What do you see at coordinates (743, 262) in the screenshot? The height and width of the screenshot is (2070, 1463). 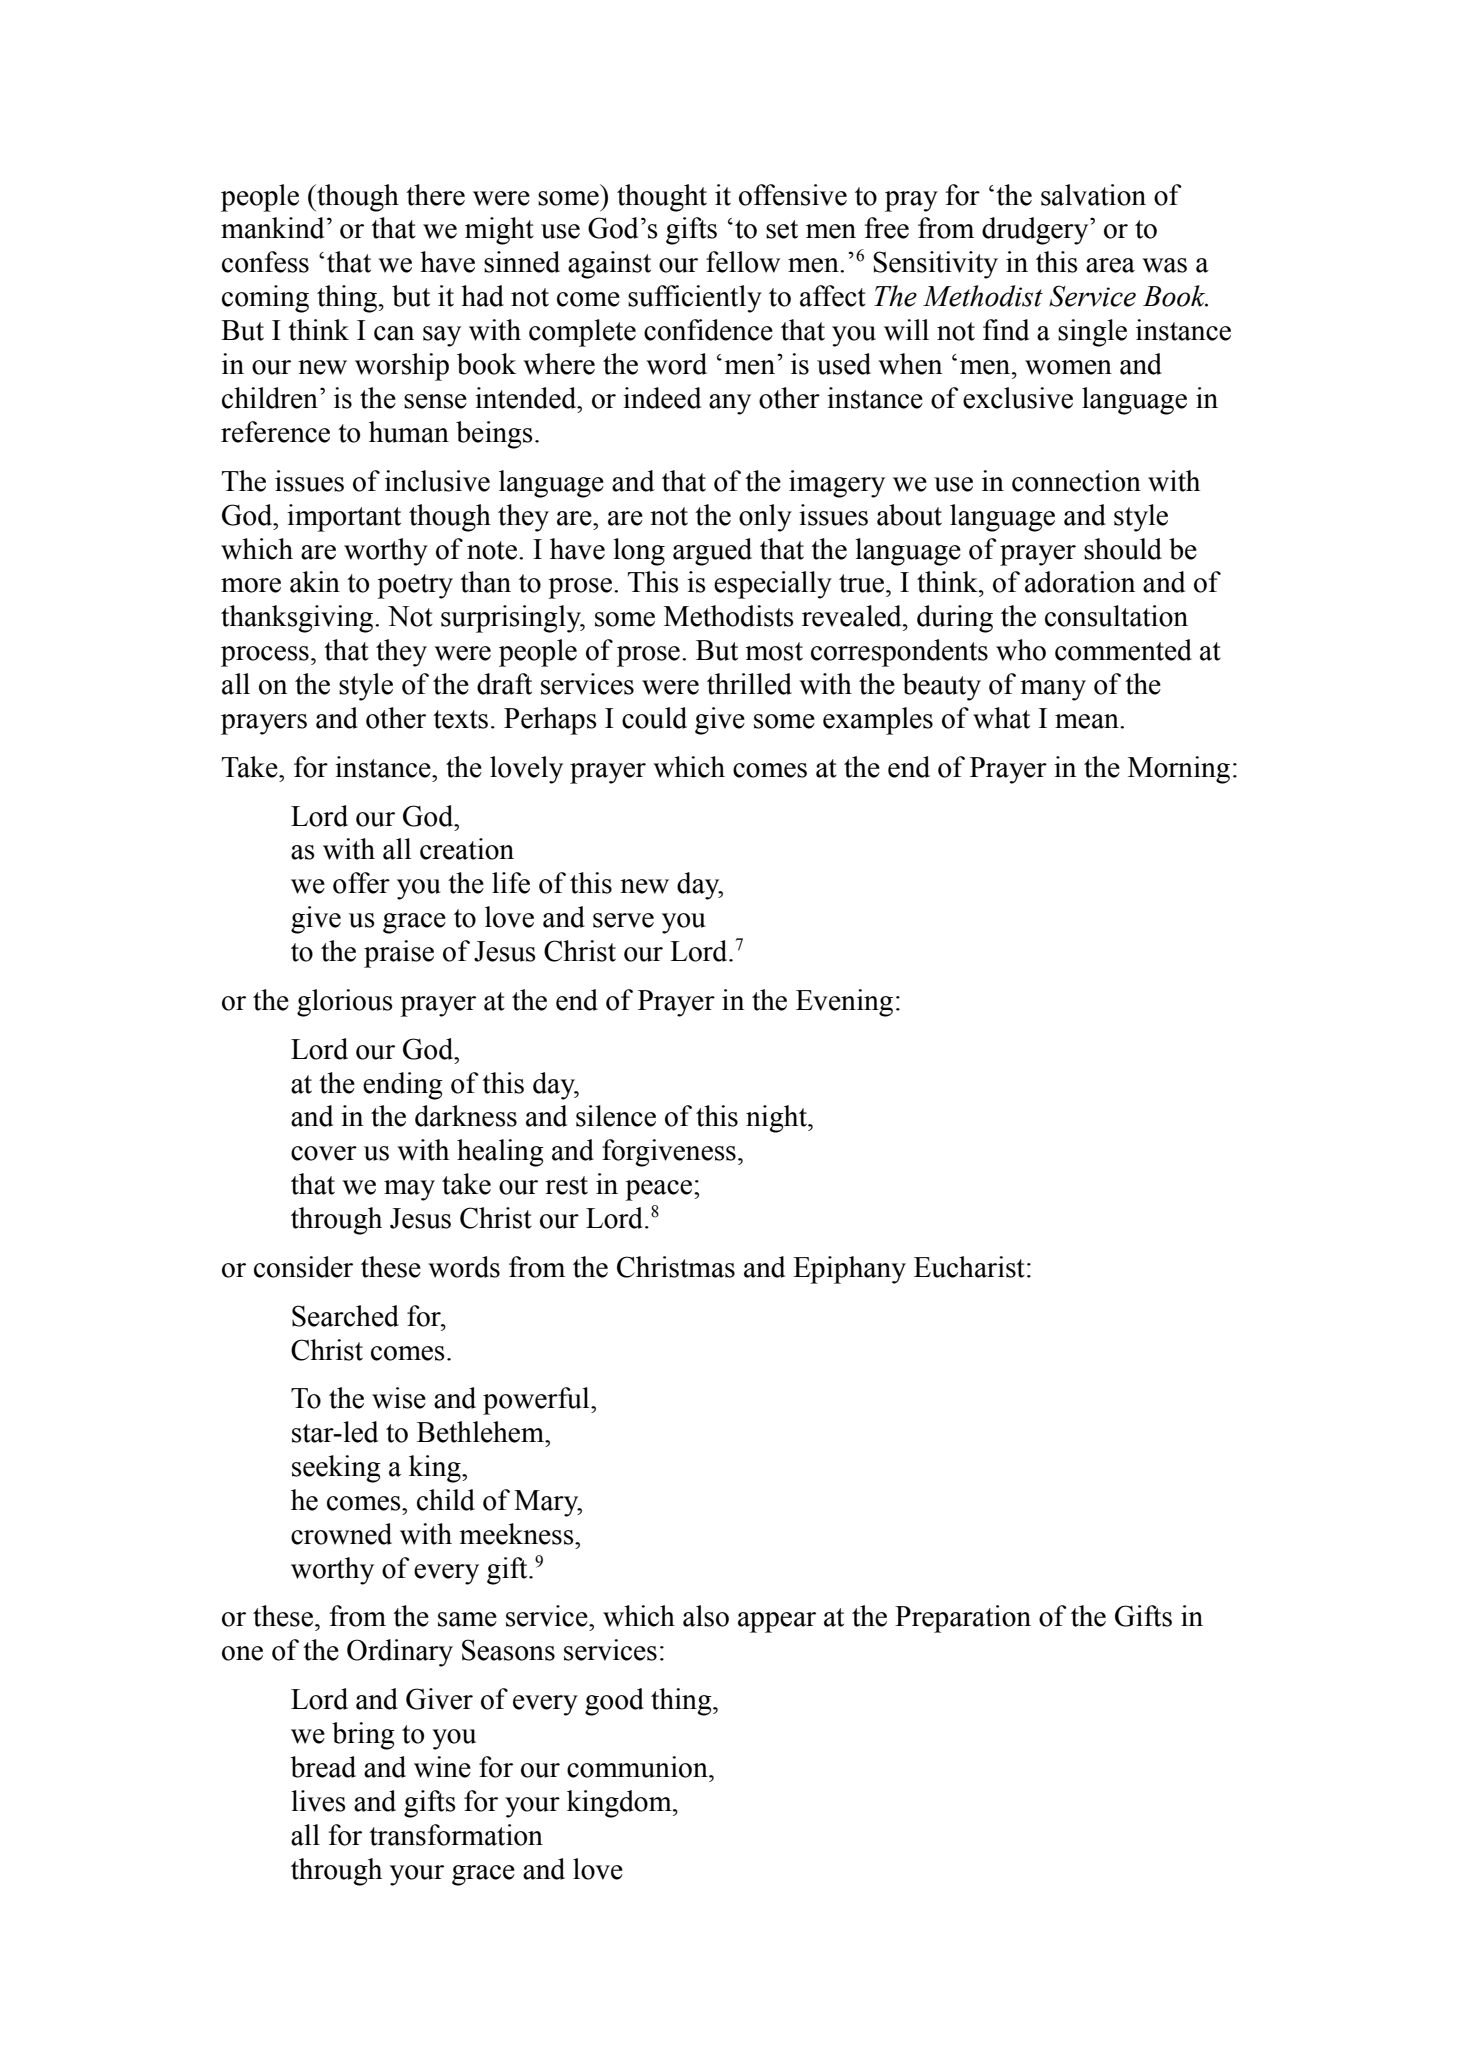 I see `fellow` at bounding box center [743, 262].
